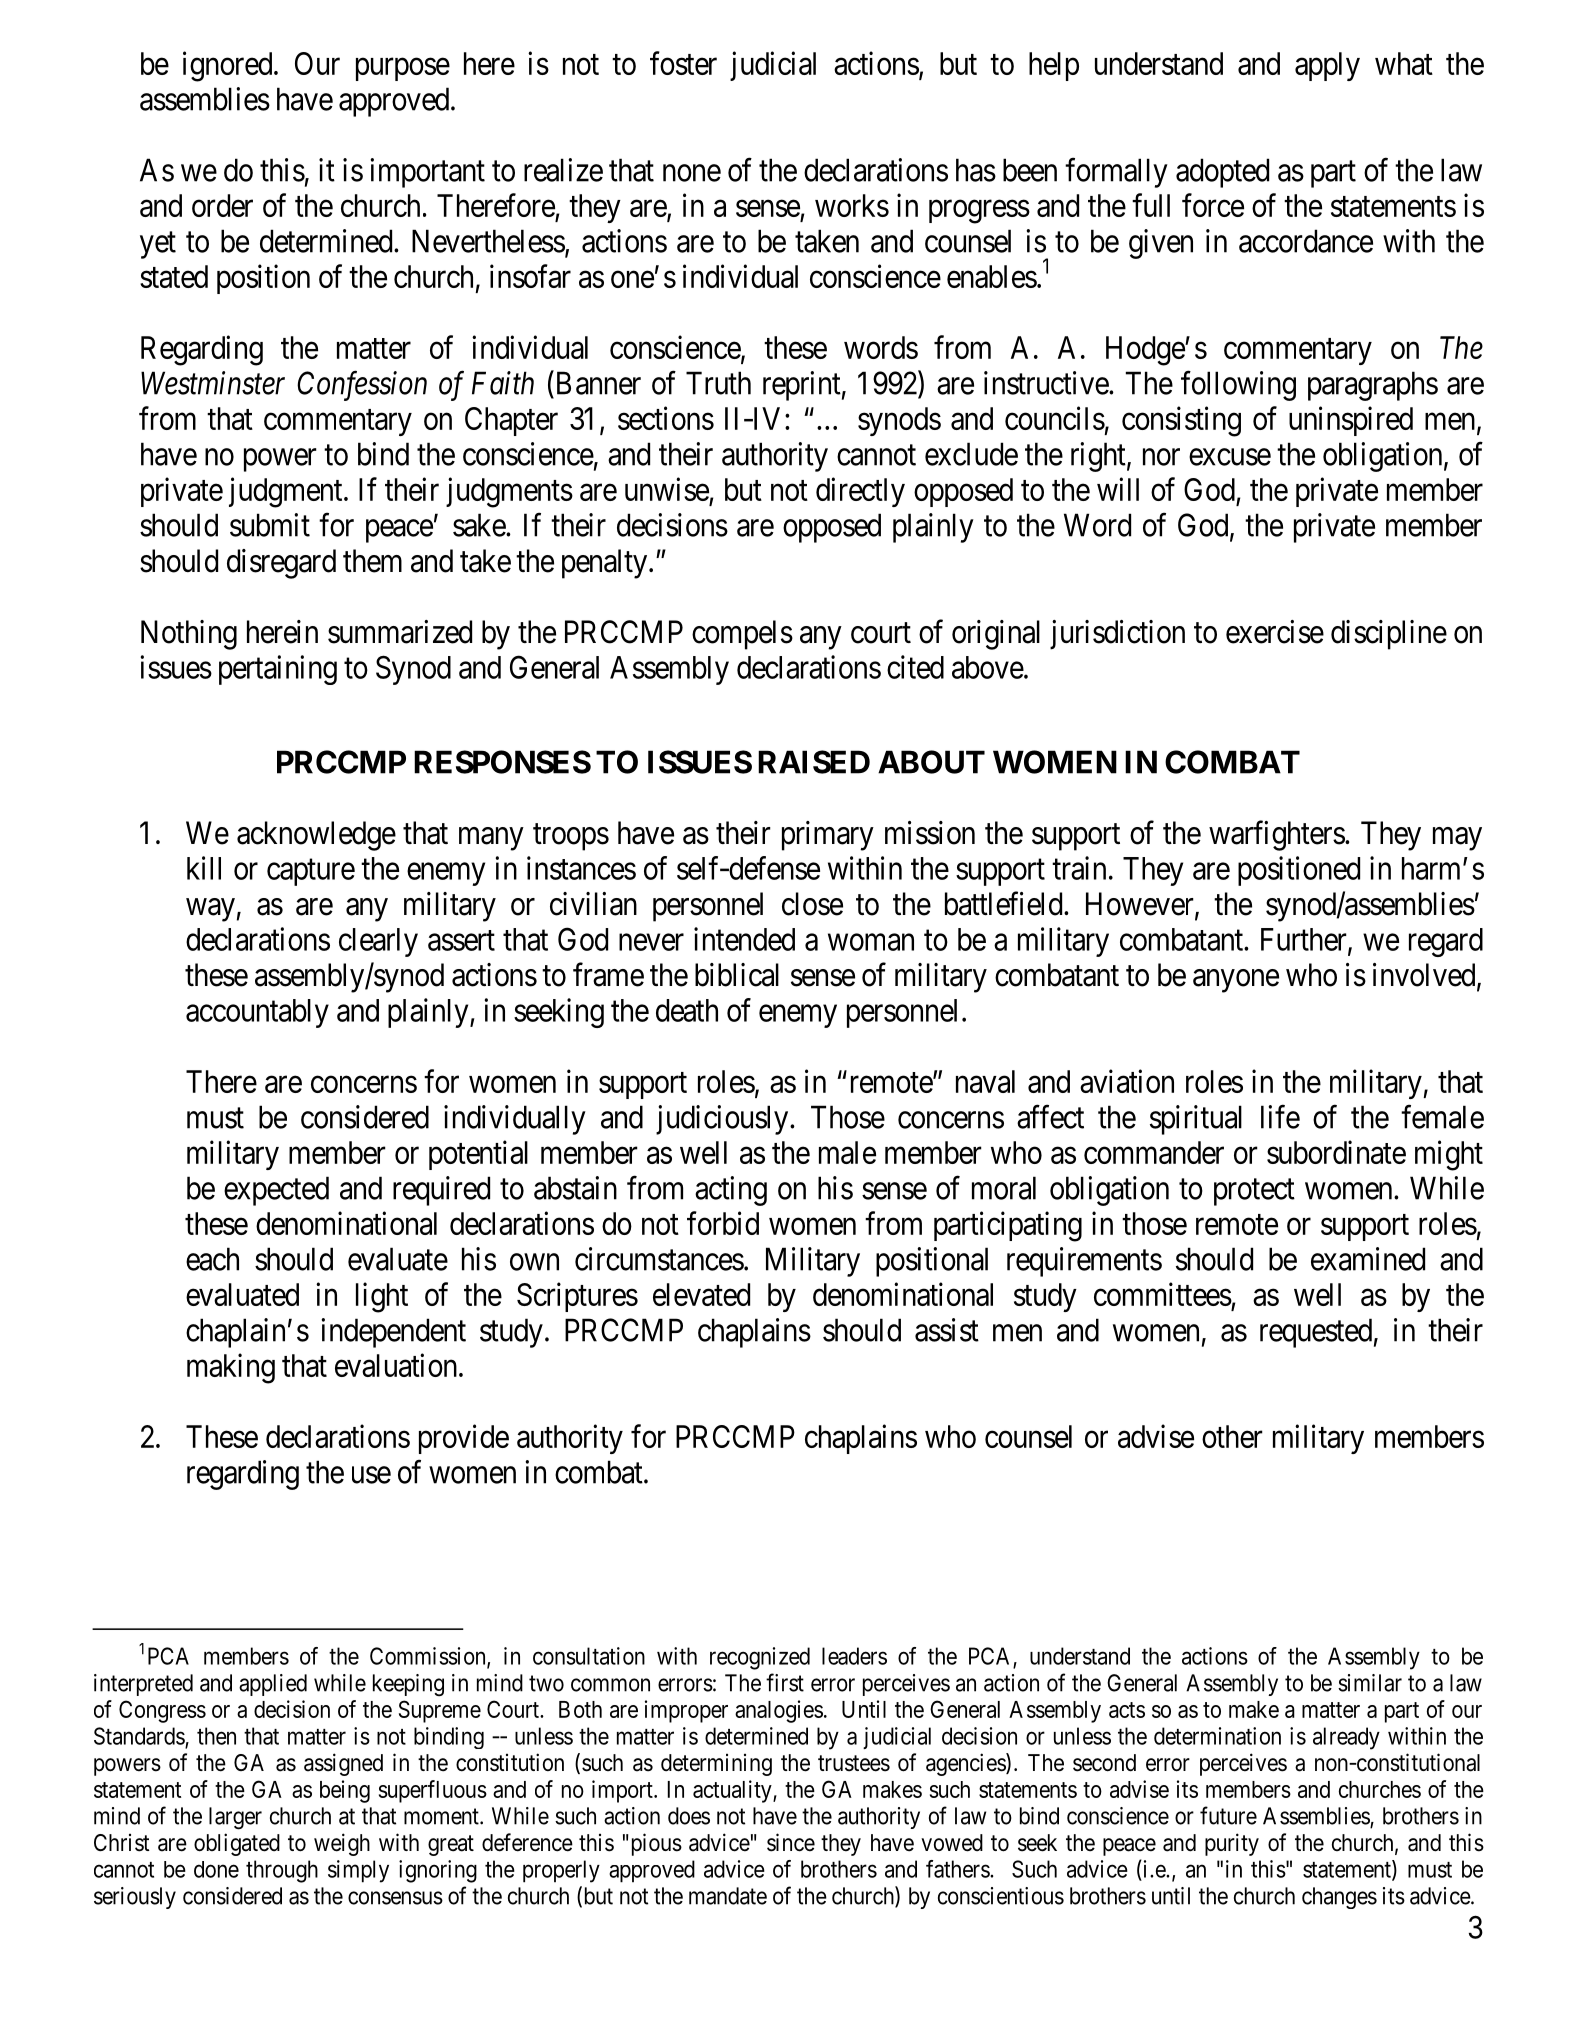 This image has height=2038, width=1575. What do you see at coordinates (282, 1871) in the image?
I see `through` at bounding box center [282, 1871].
